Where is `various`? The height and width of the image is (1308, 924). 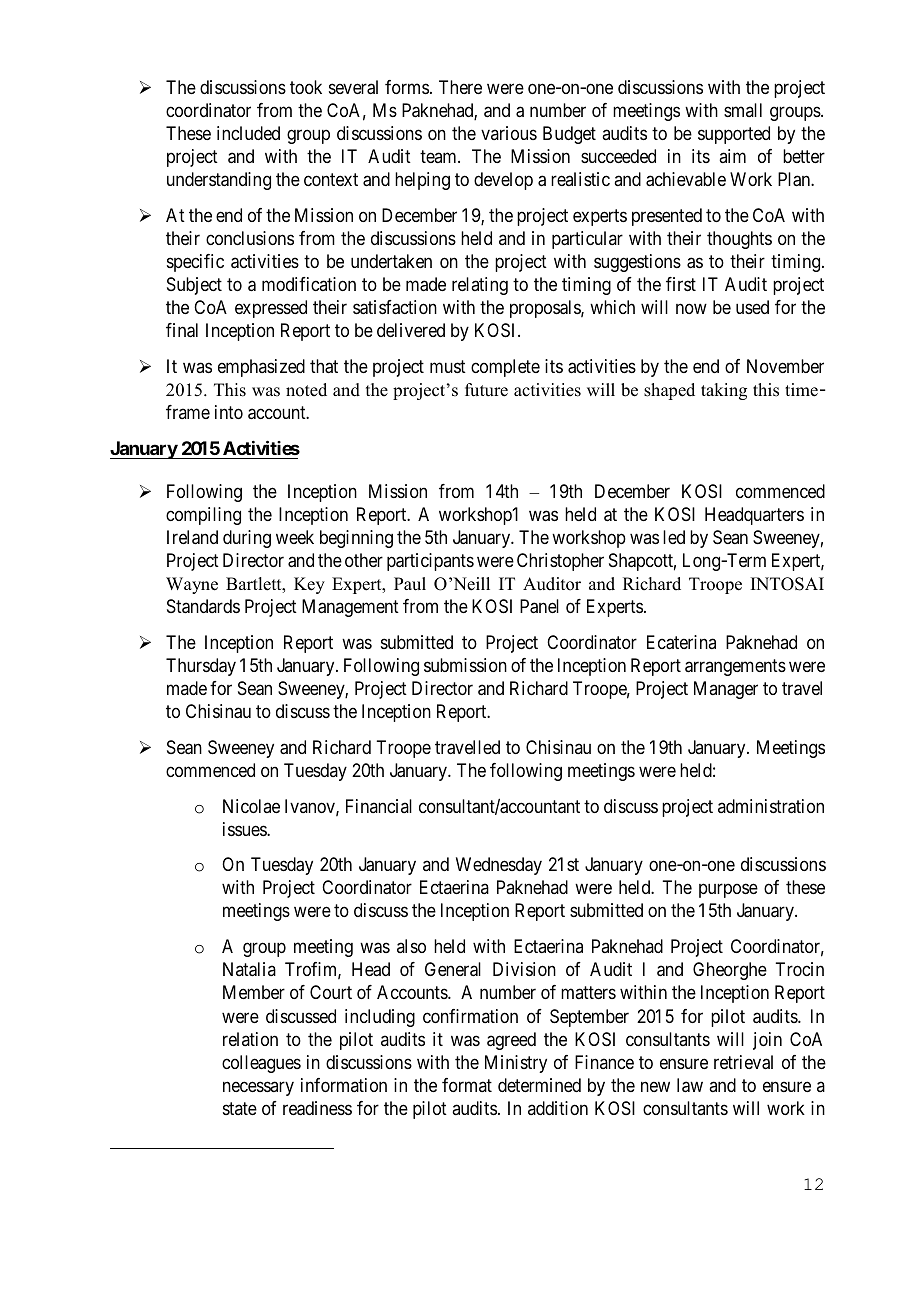
various is located at coordinates (509, 133).
